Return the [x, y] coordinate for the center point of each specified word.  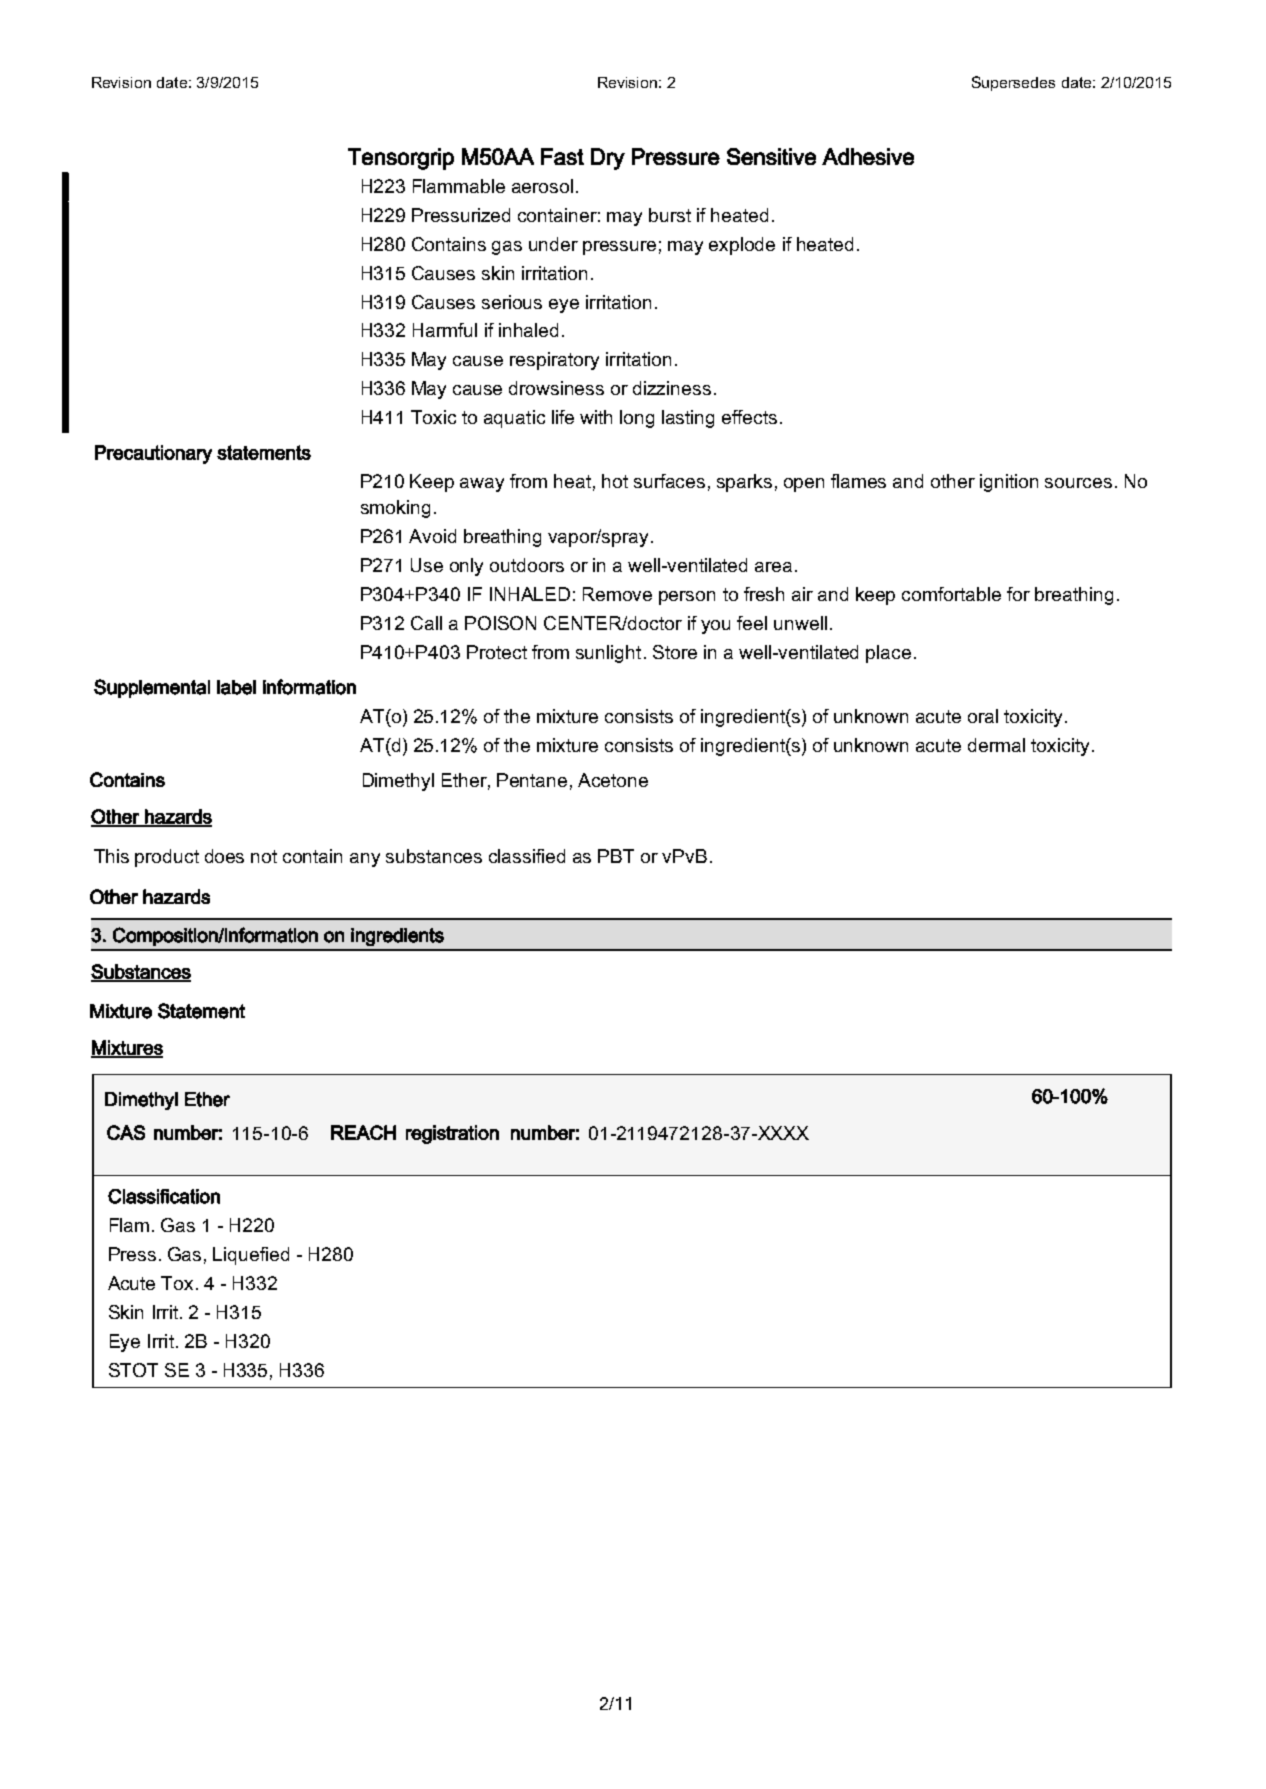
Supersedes [1013, 83]
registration [452, 1134]
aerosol [542, 186]
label [236, 687]
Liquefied [251, 1256]
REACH [363, 1132]
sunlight [608, 654]
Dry [608, 159]
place [888, 654]
